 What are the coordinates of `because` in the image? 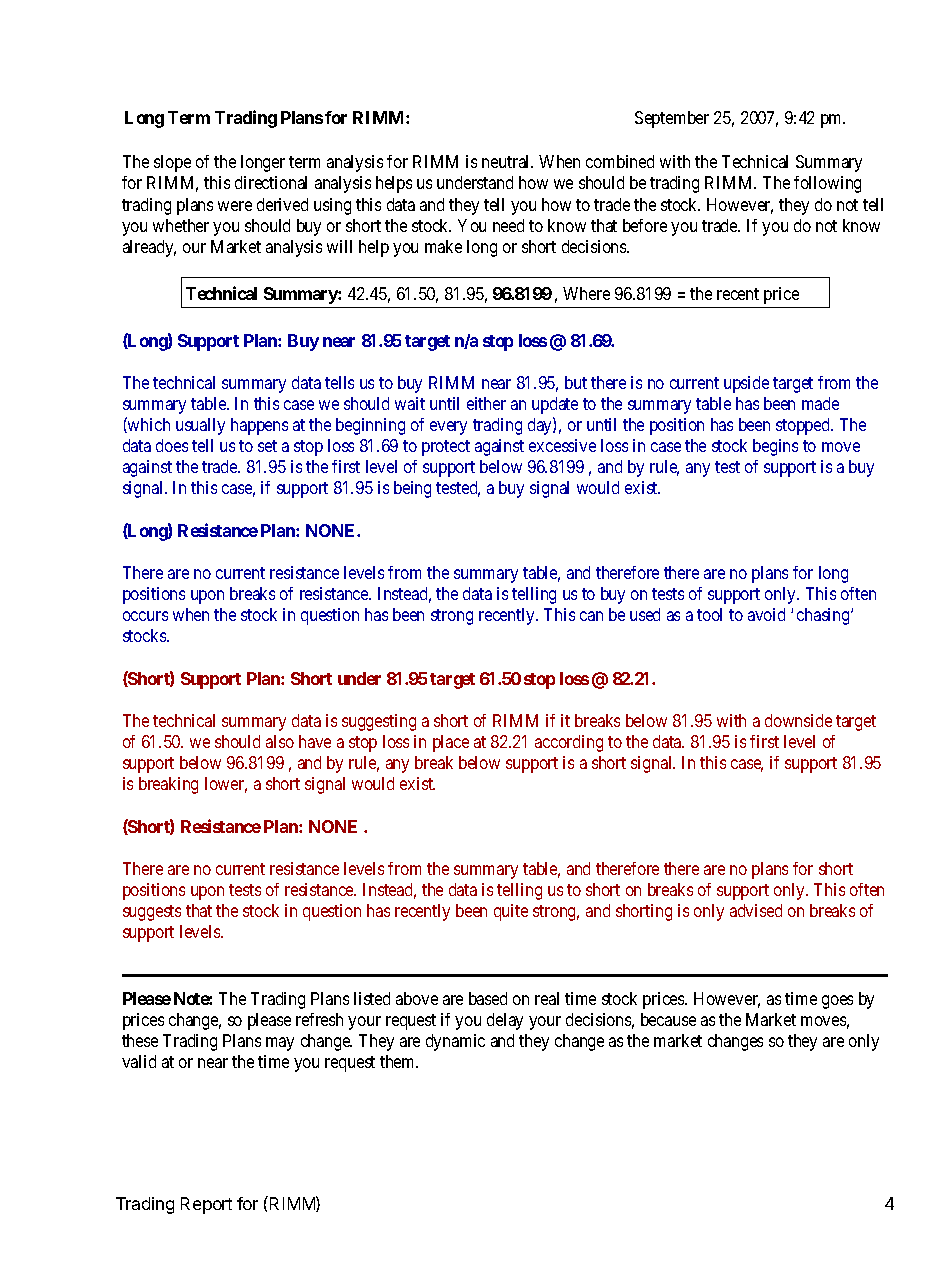 It's located at (668, 1019).
